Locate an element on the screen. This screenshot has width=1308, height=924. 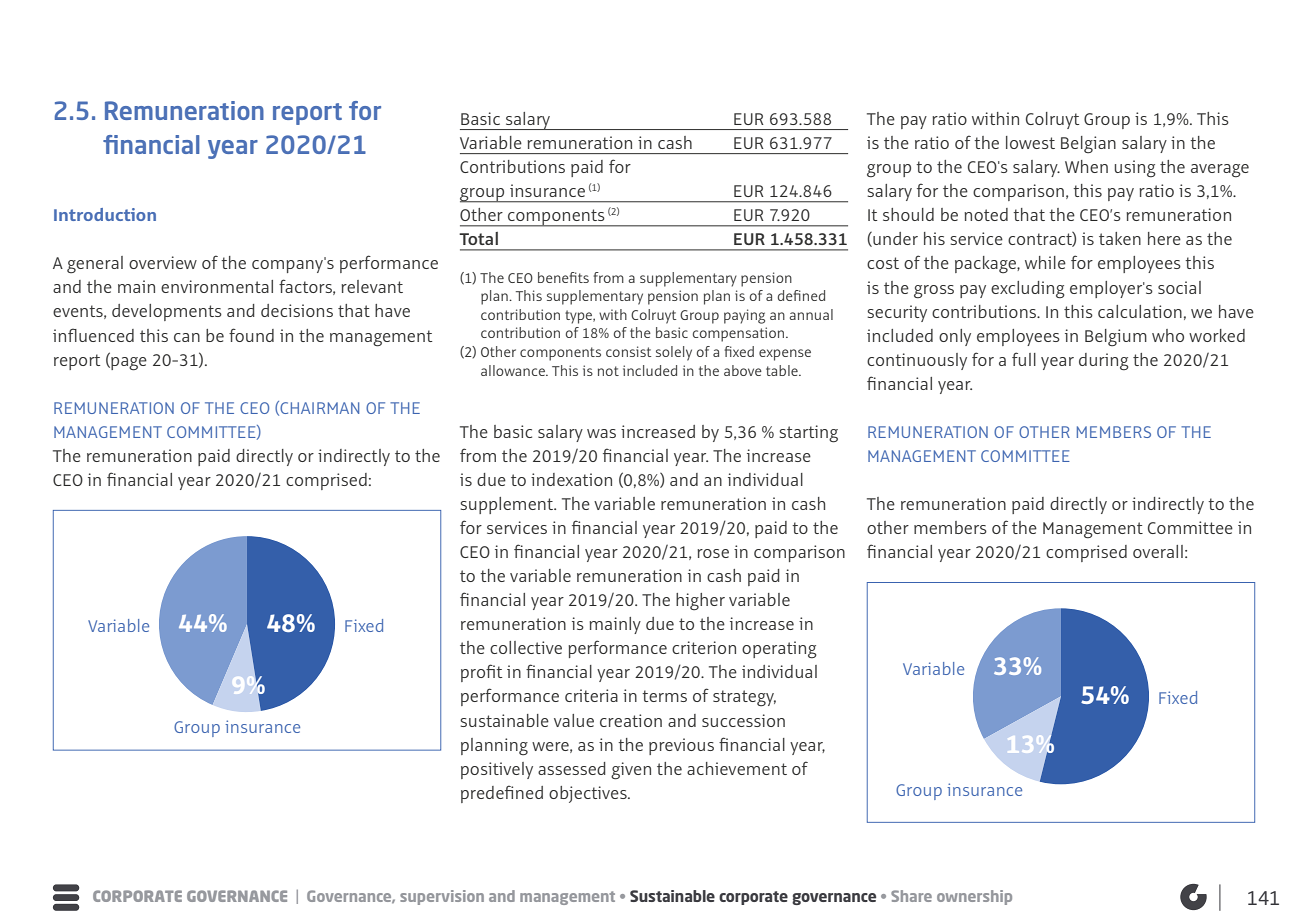
rose is located at coordinates (713, 553).
